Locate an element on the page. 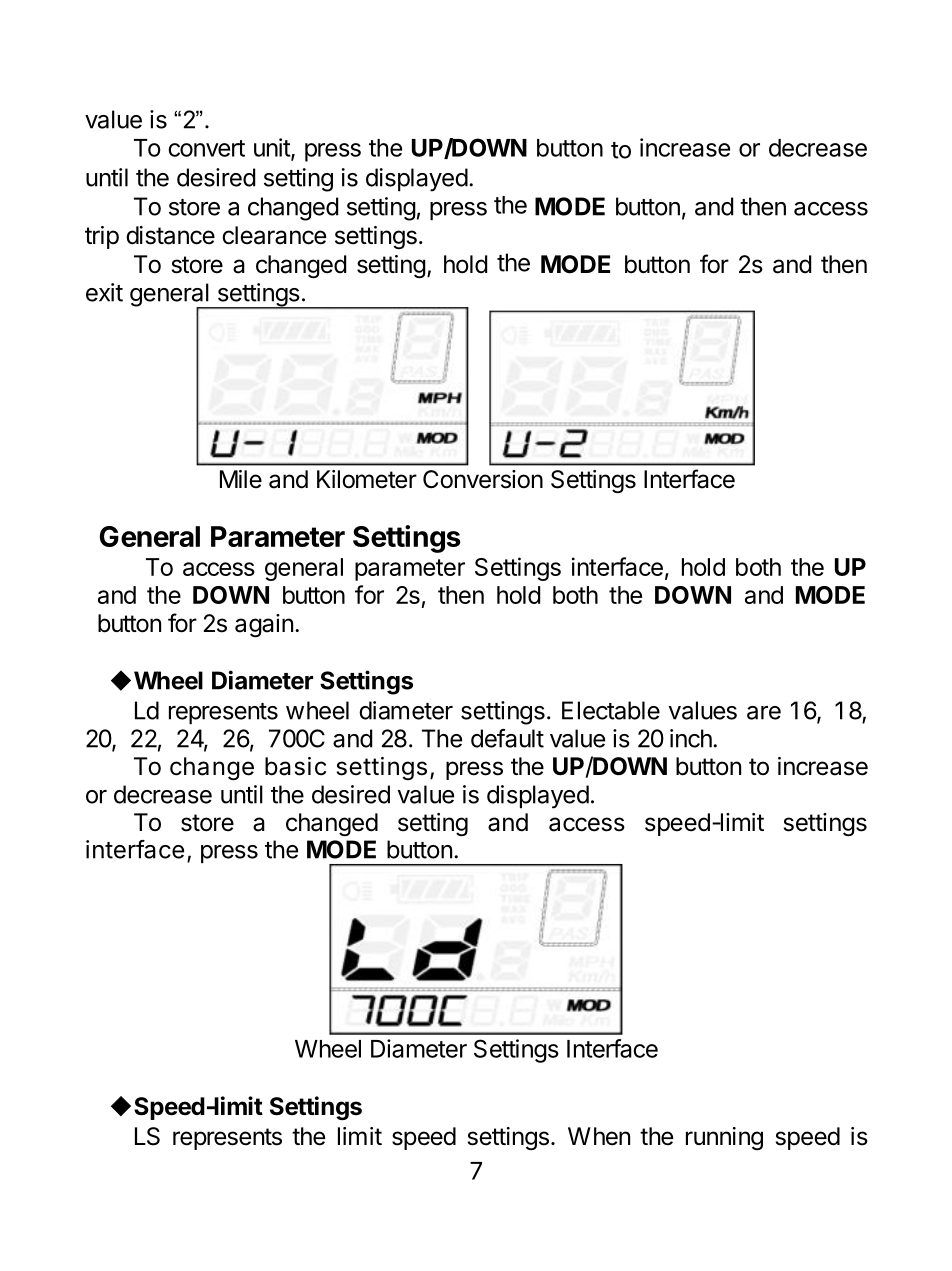 The width and height of the page is (952, 1271). When is located at coordinates (599, 1136).
